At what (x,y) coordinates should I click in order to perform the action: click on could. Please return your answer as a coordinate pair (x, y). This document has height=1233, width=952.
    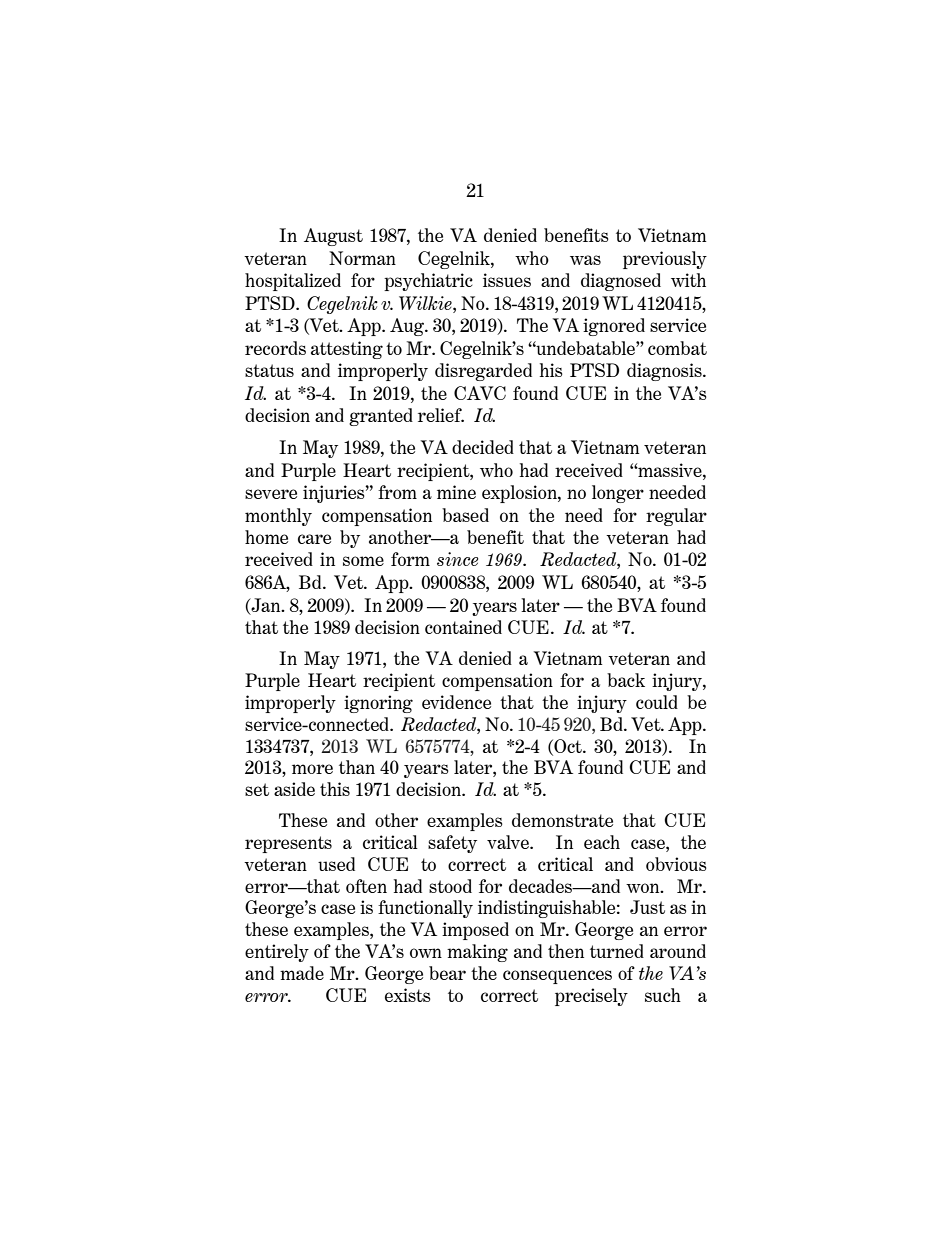
    Looking at the image, I should click on (657, 702).
